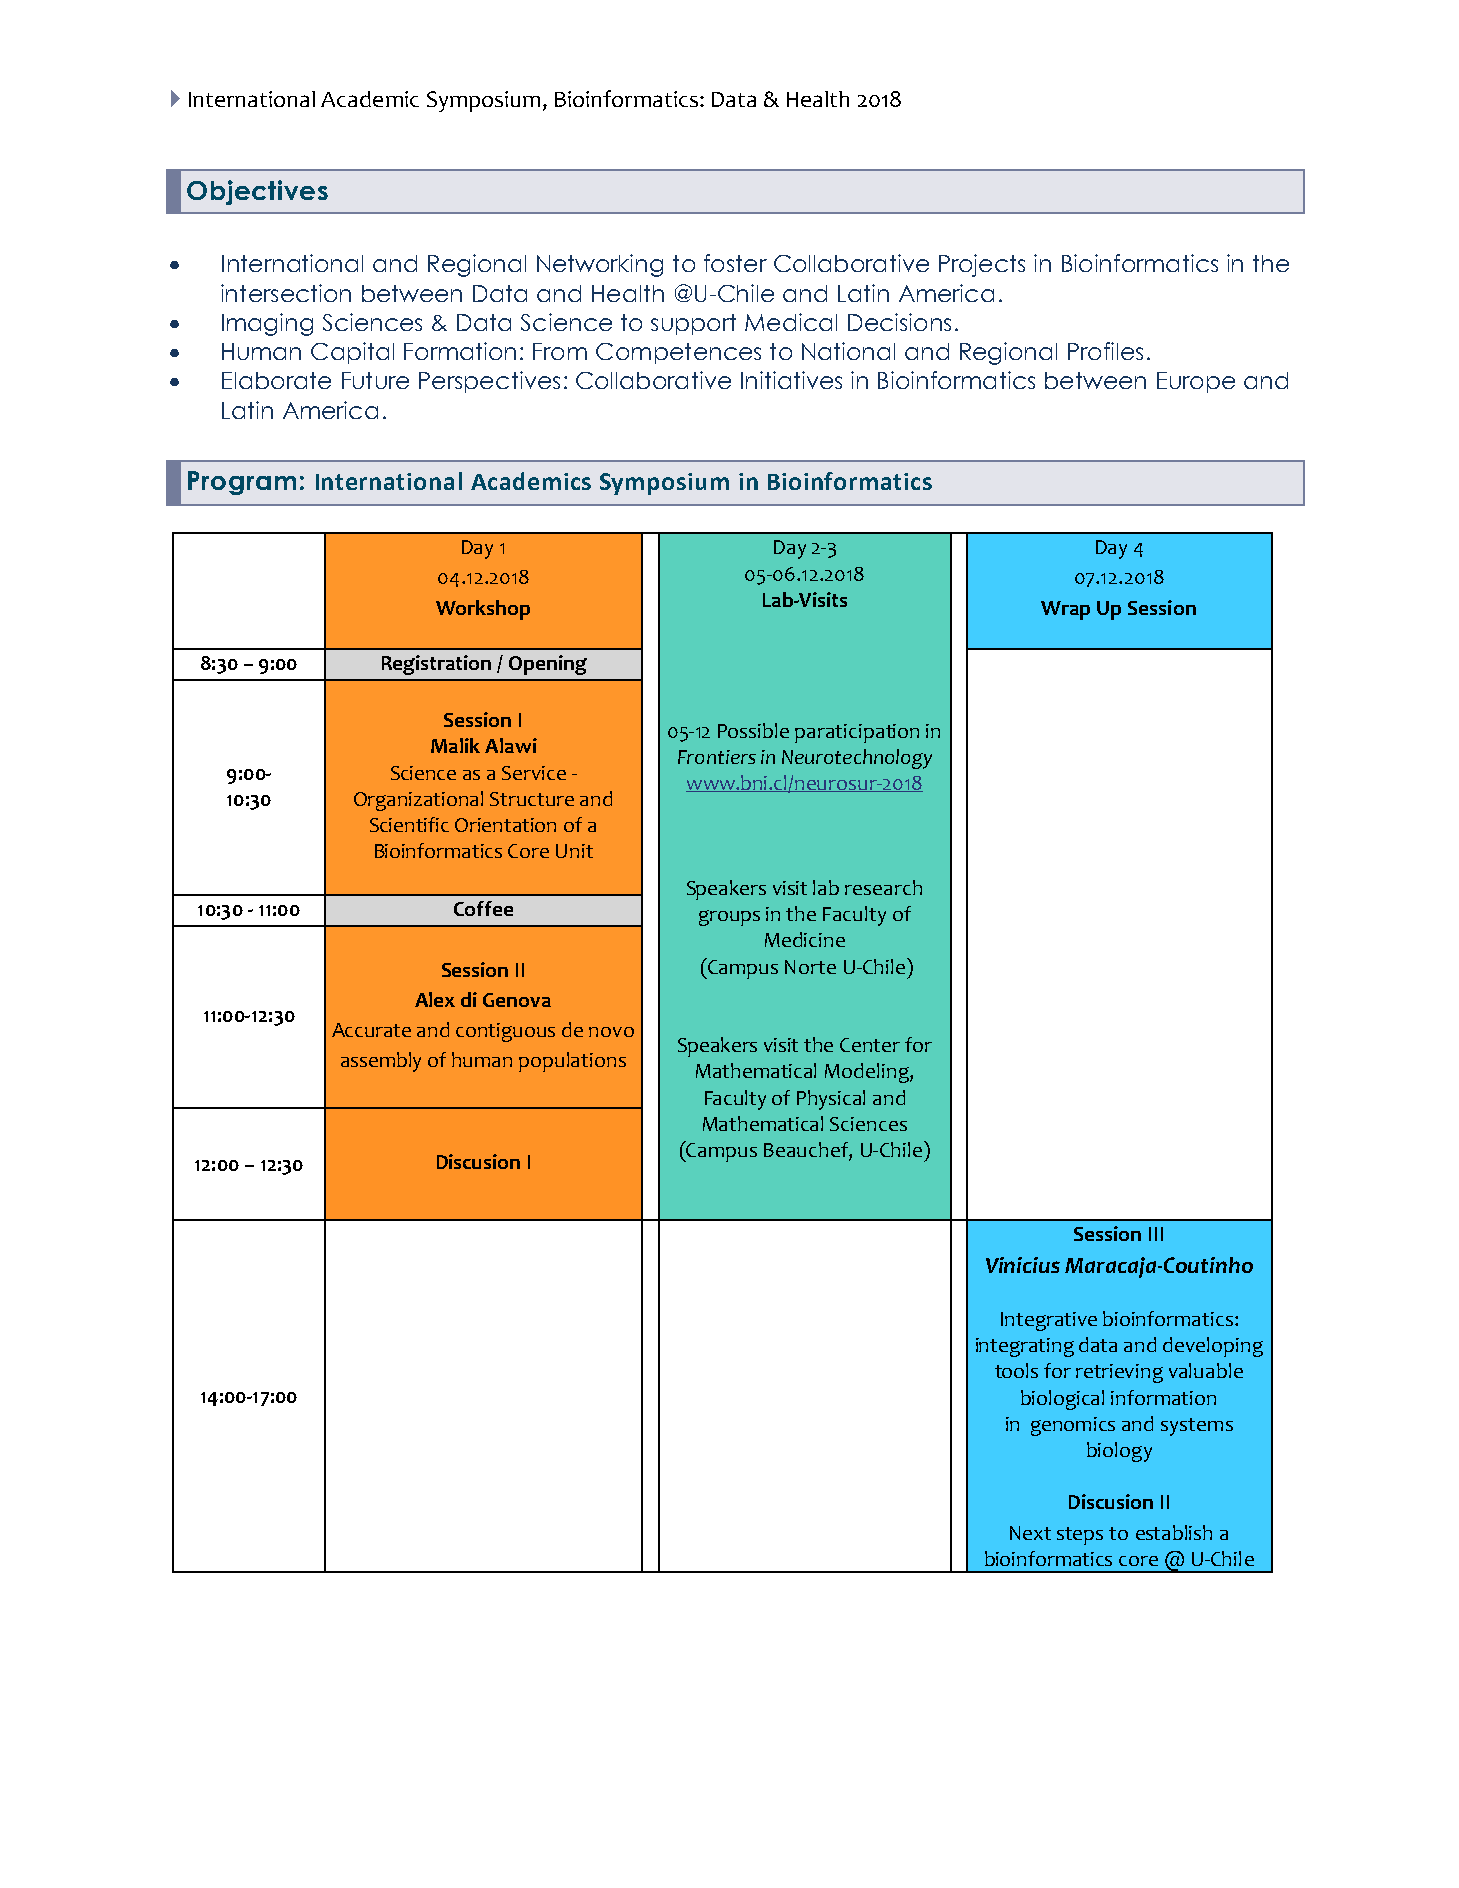 The height and width of the image is (1888, 1459). I want to click on Wrap, so click(1065, 610).
